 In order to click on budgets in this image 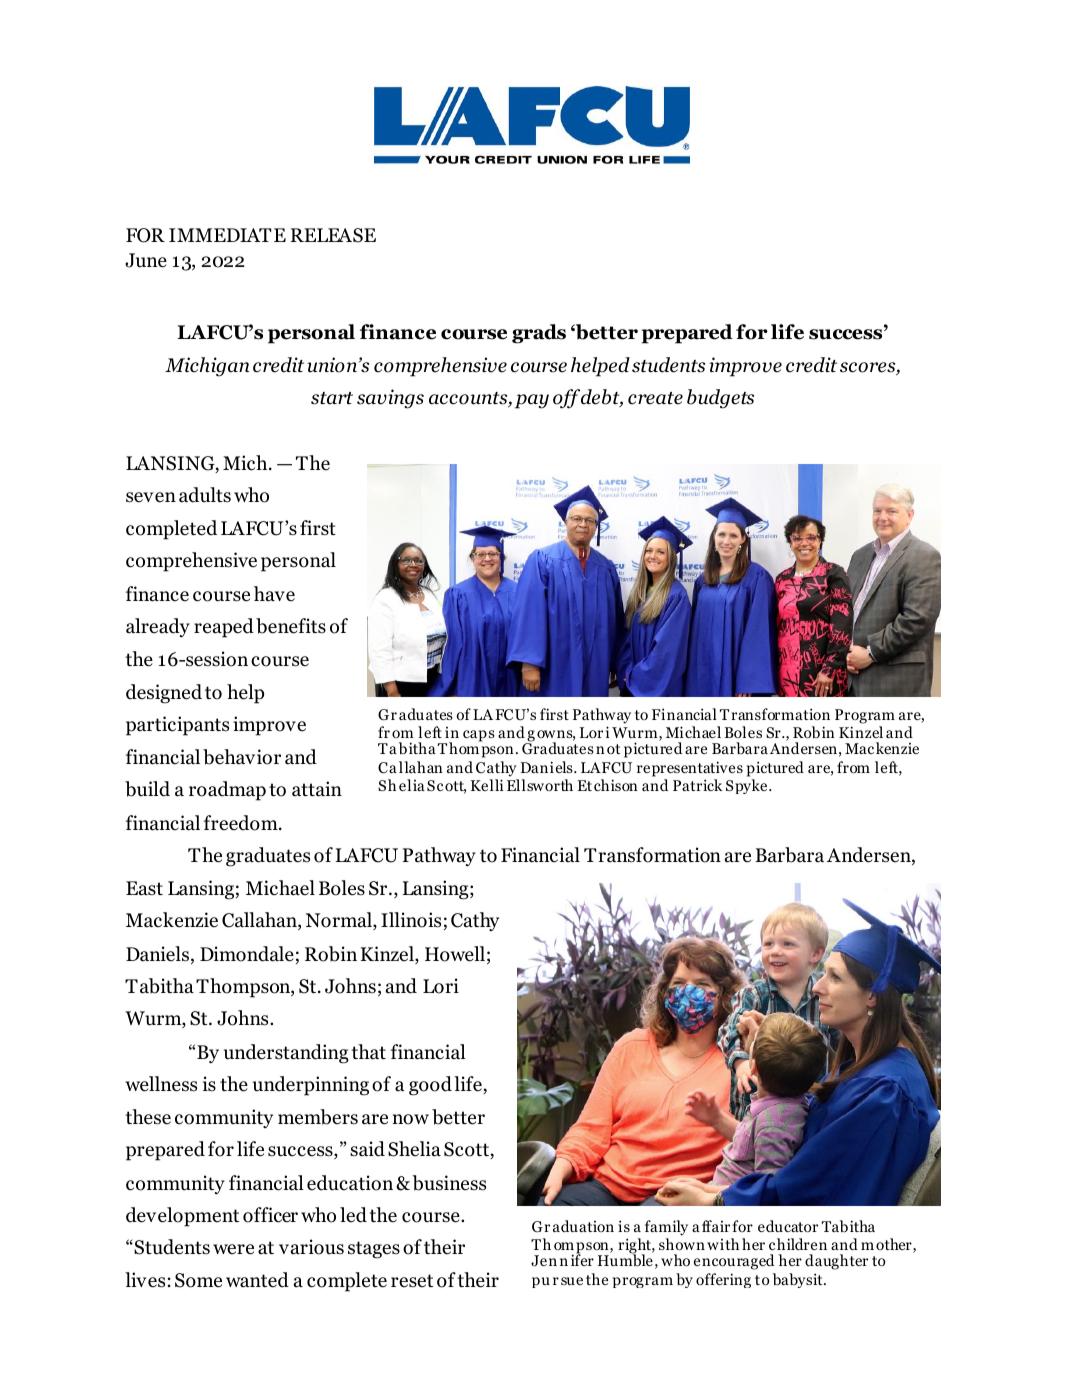, I will do `click(720, 399)`.
